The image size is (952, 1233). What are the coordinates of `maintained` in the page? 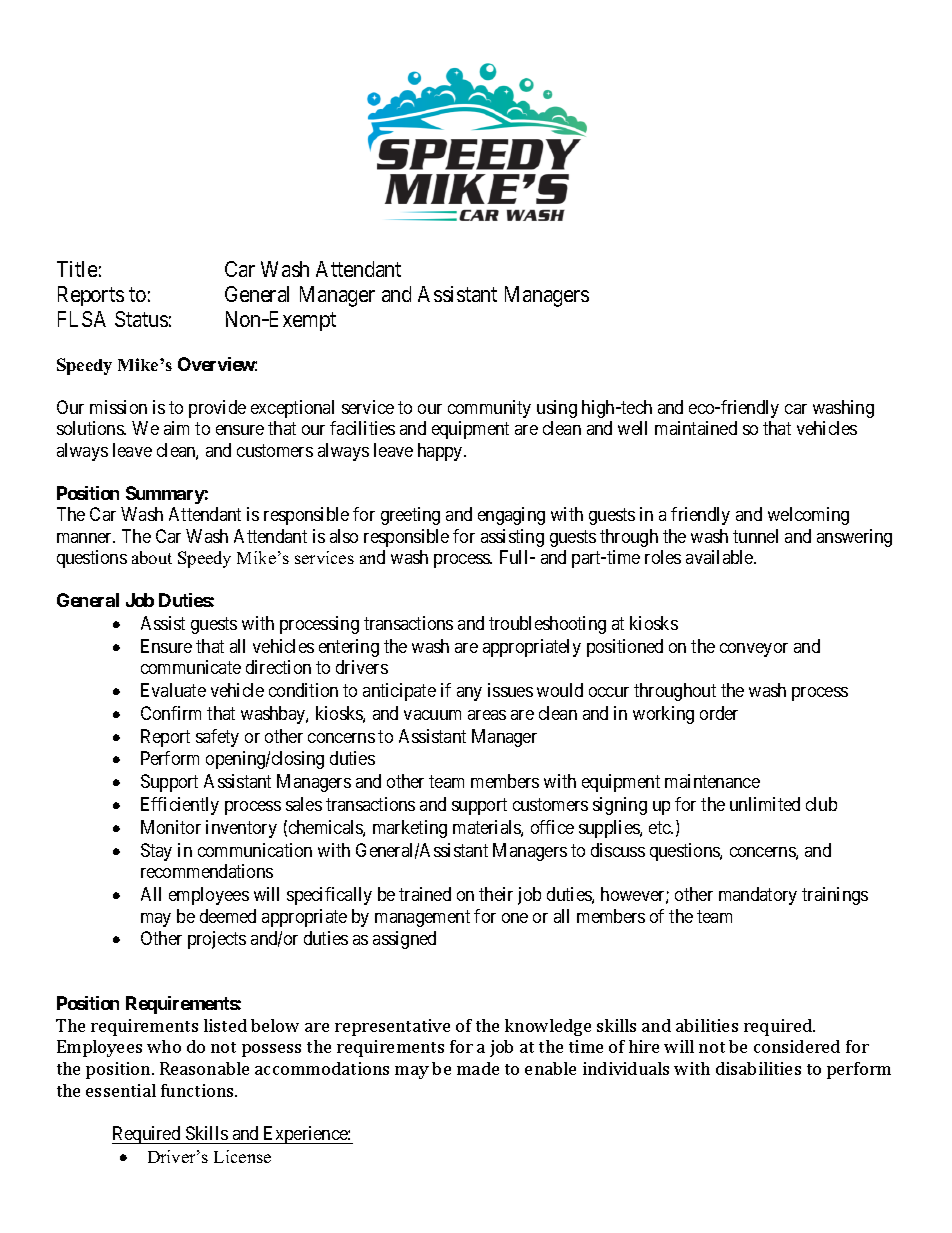 It's located at (696, 428).
